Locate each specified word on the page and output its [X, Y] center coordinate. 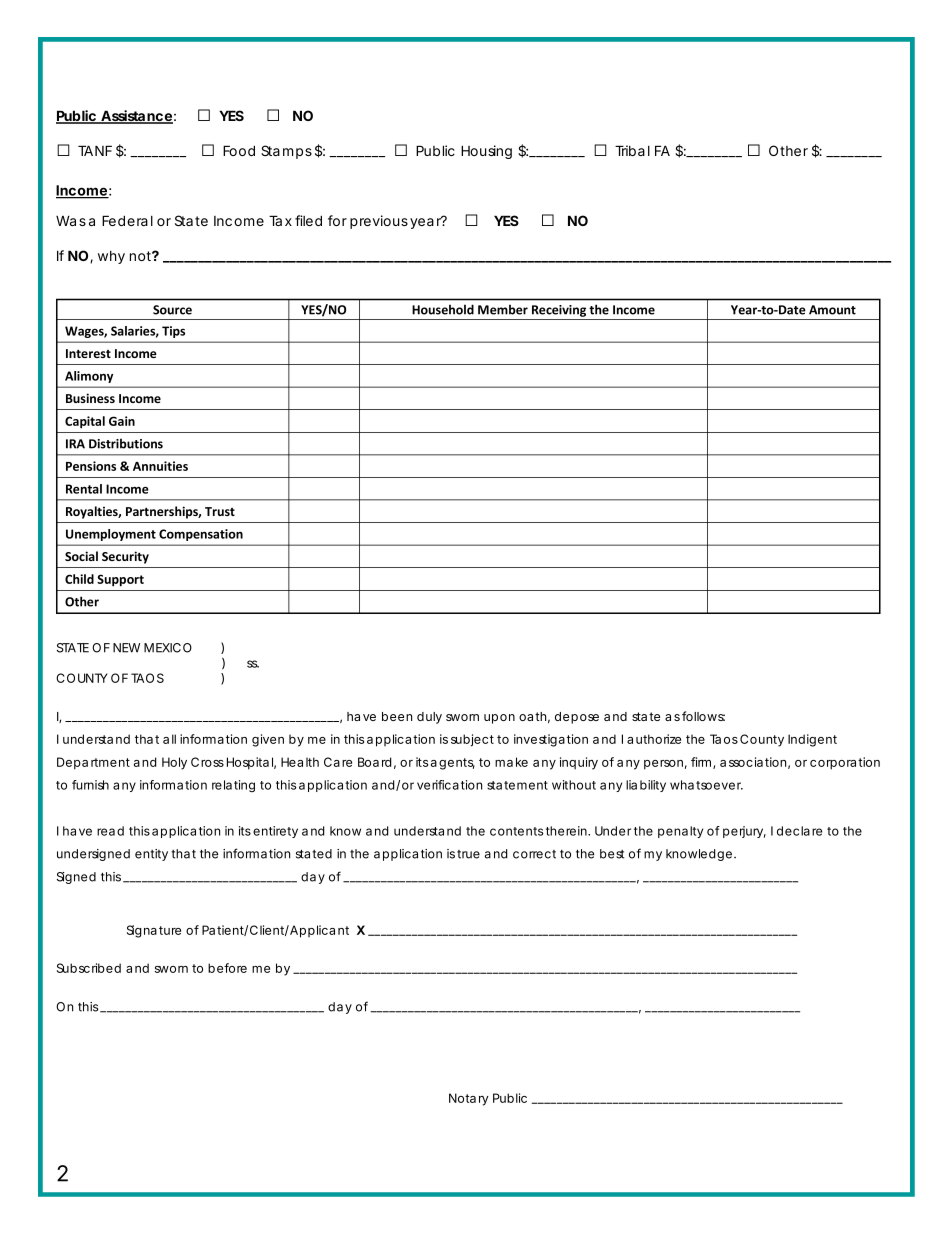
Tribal [632, 150]
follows [703, 716]
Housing [486, 152]
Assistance [136, 117]
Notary [469, 1099]
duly [429, 718]
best [612, 854]
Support [120, 580]
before [227, 968]
